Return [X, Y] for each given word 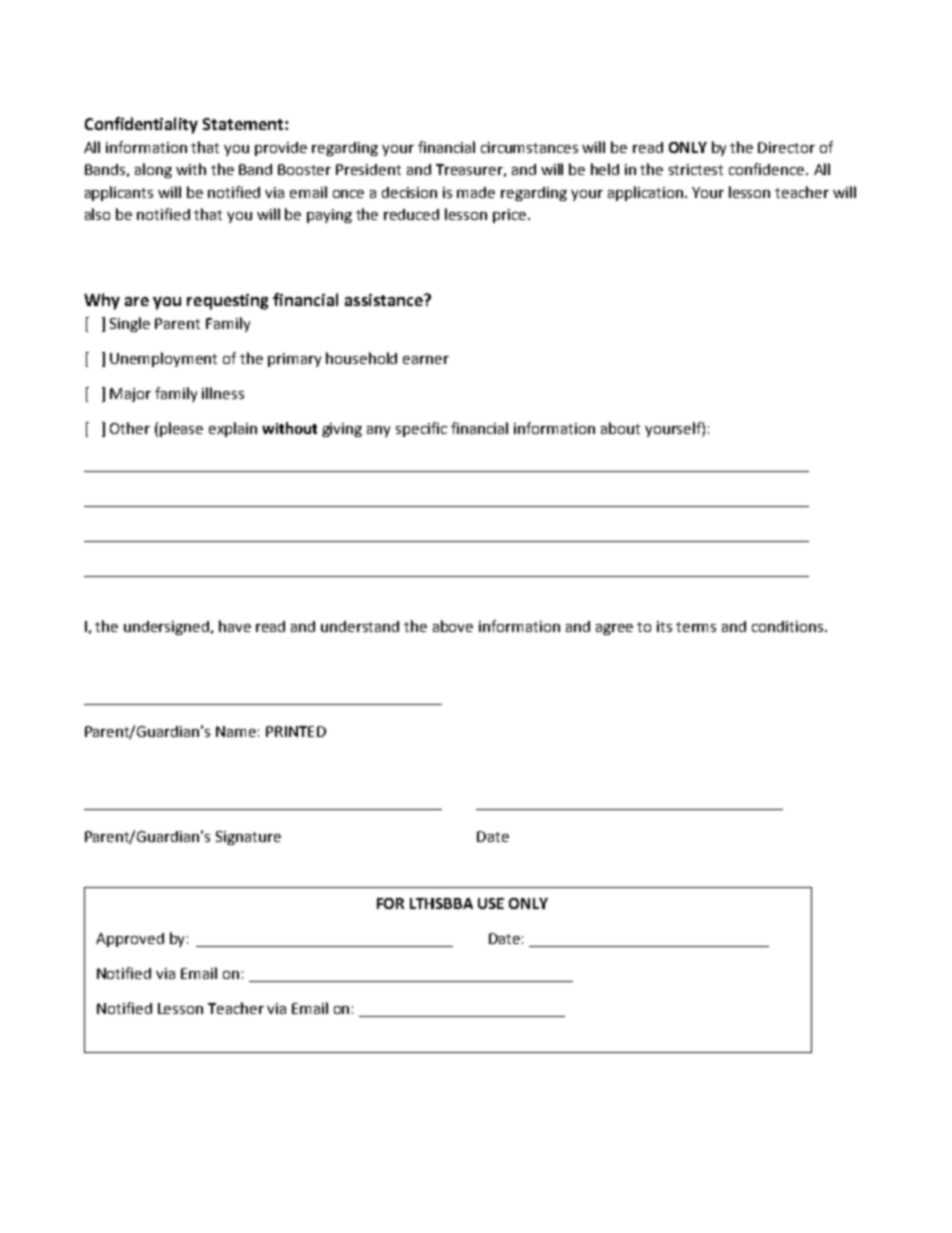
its [664, 626]
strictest [696, 169]
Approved [130, 940]
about [620, 428]
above [453, 626]
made [476, 192]
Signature [248, 838]
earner [426, 360]
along [153, 170]
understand [360, 626]
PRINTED [296, 731]
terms [696, 627]
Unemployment [163, 359]
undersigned [168, 628]
